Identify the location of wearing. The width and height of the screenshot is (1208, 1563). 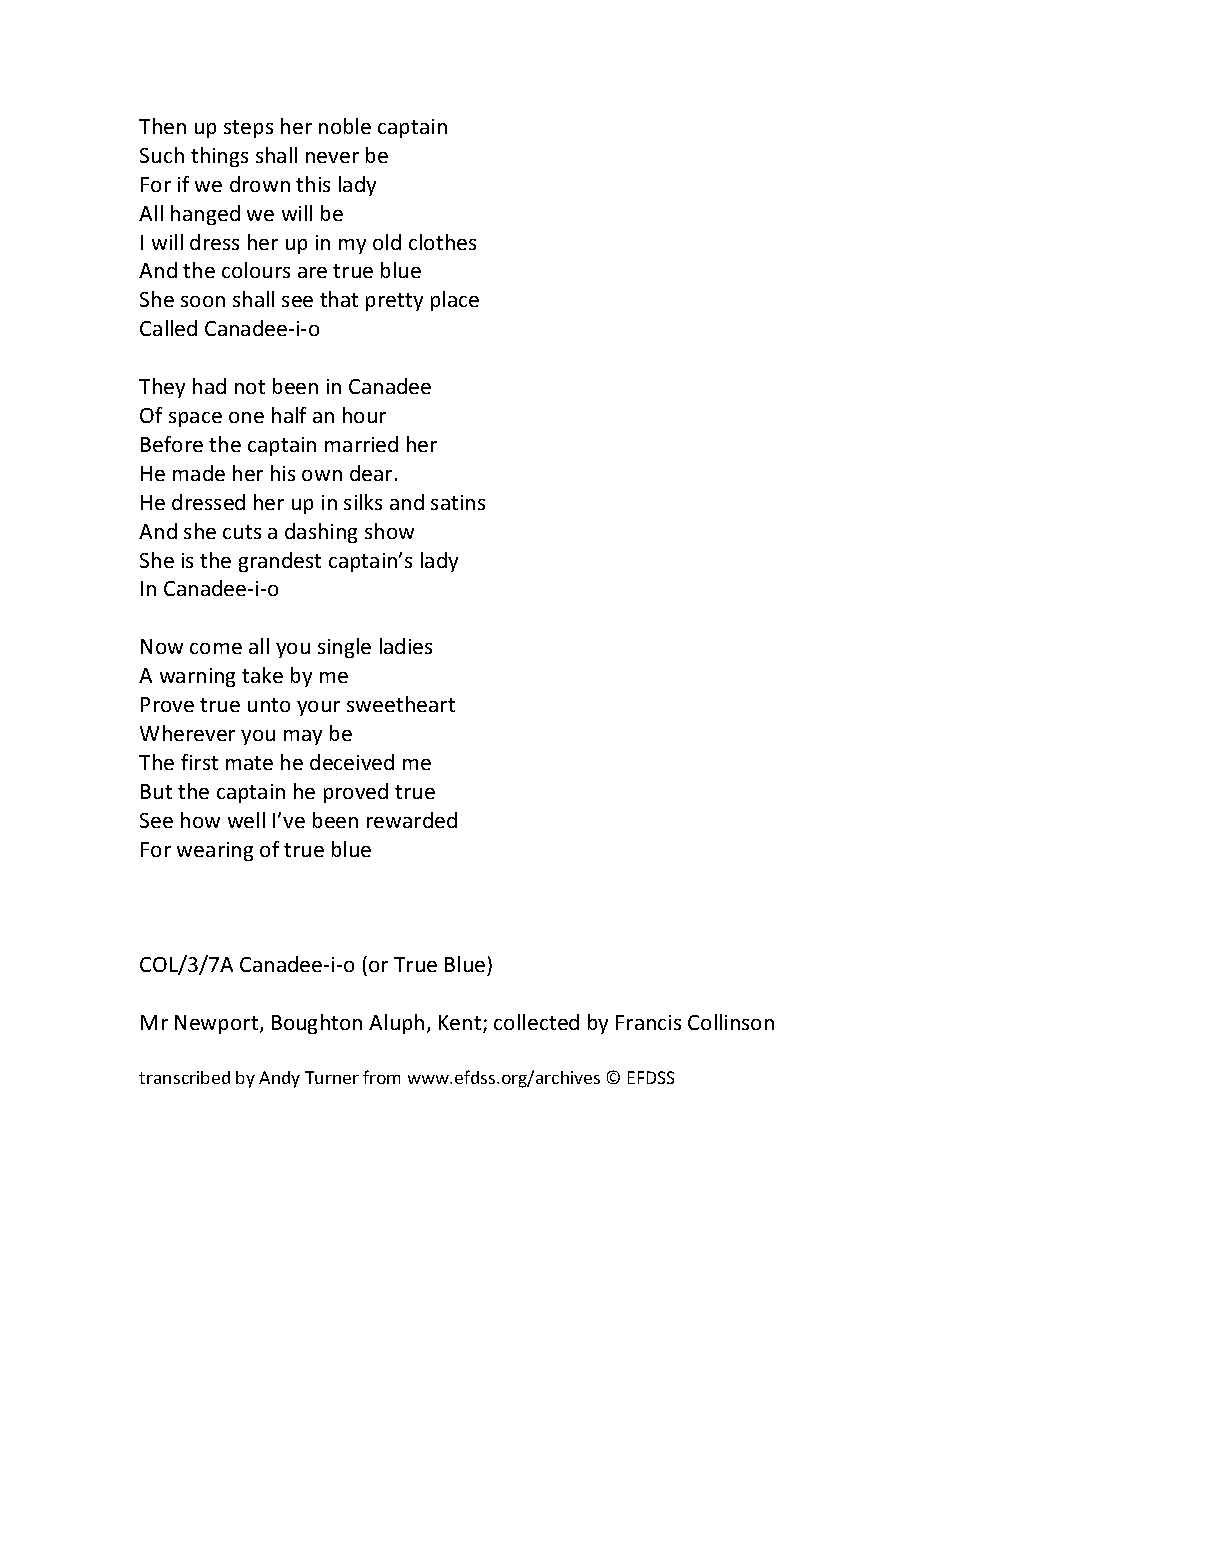
(215, 851).
